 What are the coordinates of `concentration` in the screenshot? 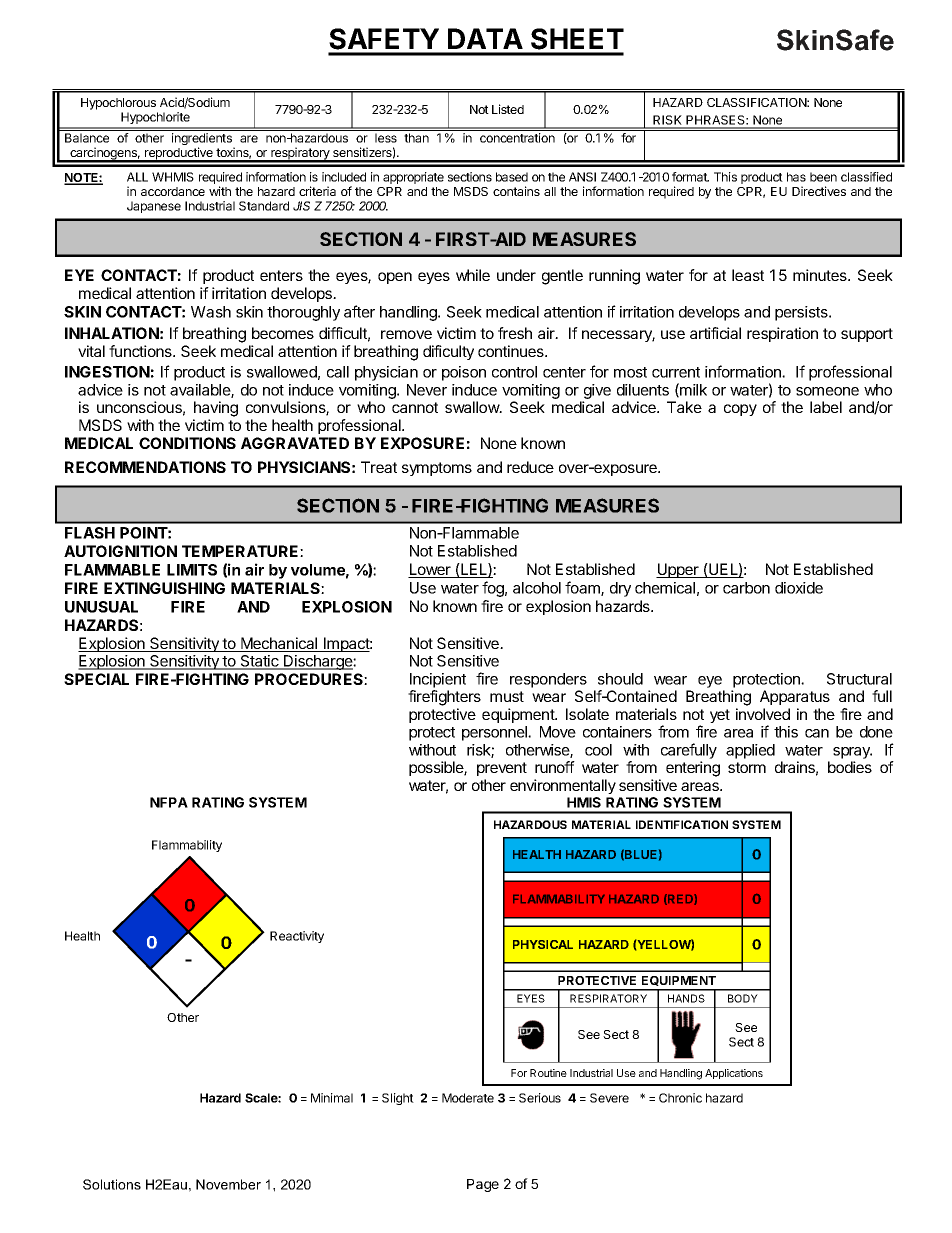 It's located at (517, 138).
